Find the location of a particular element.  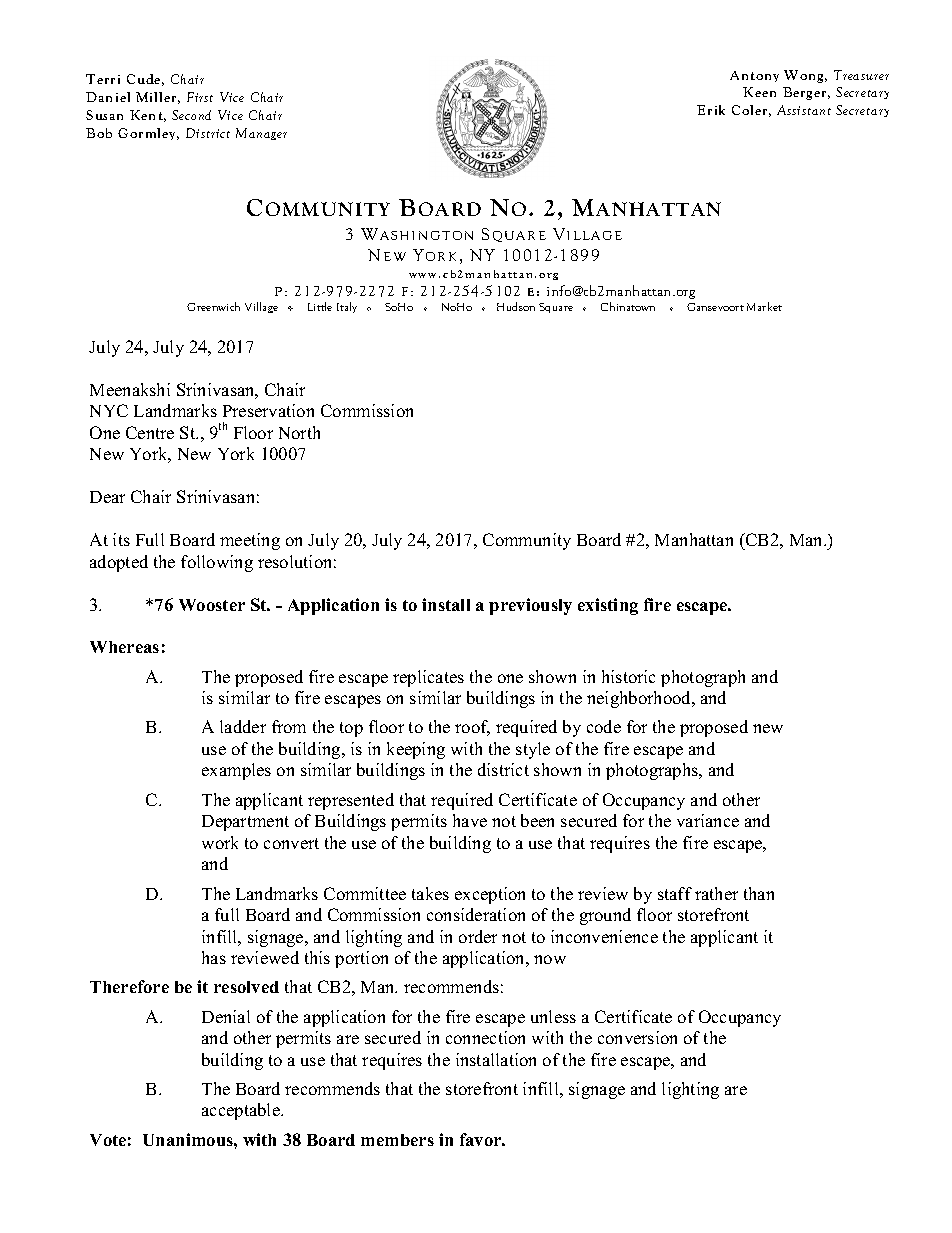

Manager is located at coordinates (261, 134).
